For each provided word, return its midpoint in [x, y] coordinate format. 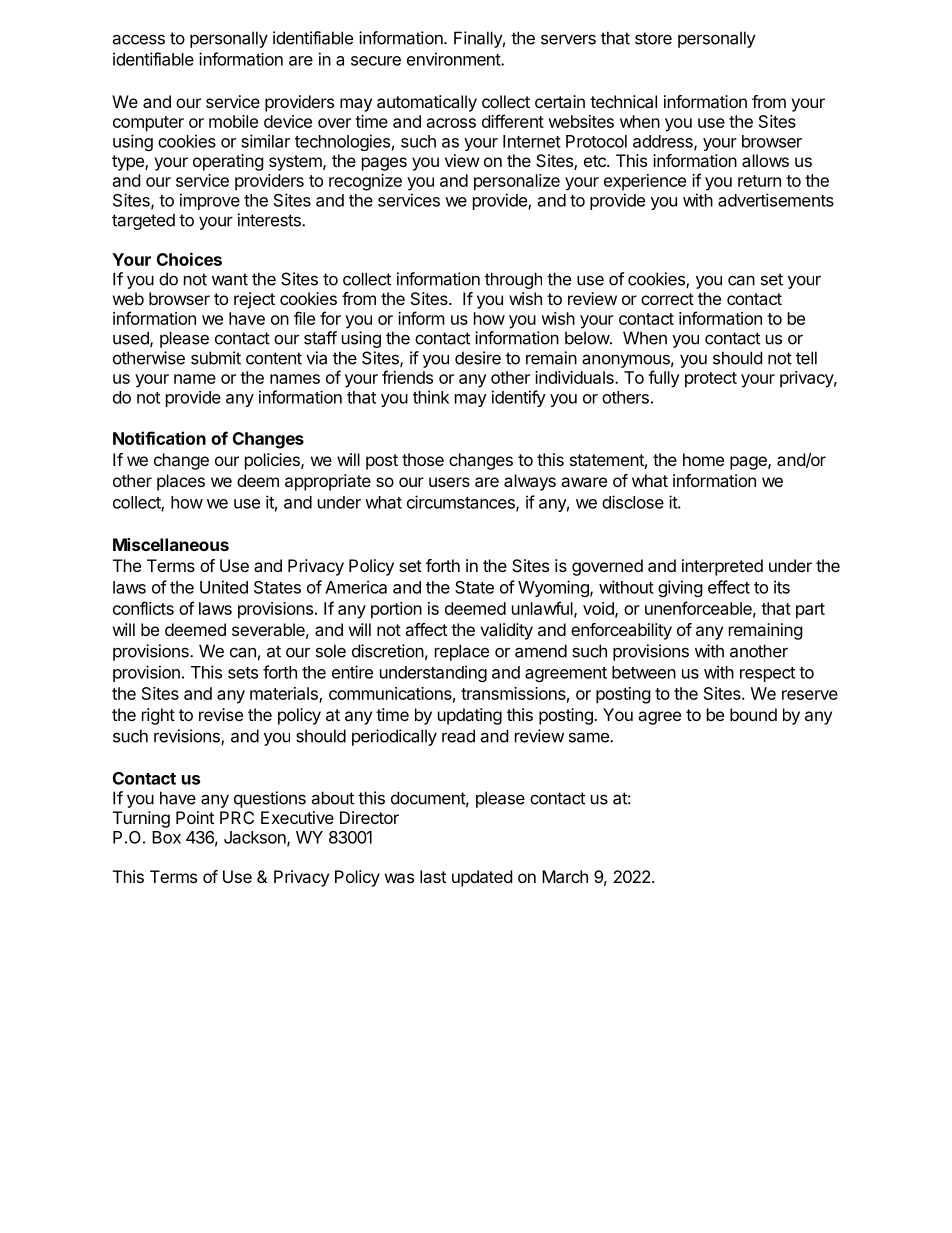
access [138, 39]
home [703, 459]
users [449, 482]
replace [462, 652]
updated [482, 878]
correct [667, 299]
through [513, 280]
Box [166, 837]
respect [767, 674]
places [181, 482]
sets [243, 673]
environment [454, 59]
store [653, 38]
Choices [189, 259]
